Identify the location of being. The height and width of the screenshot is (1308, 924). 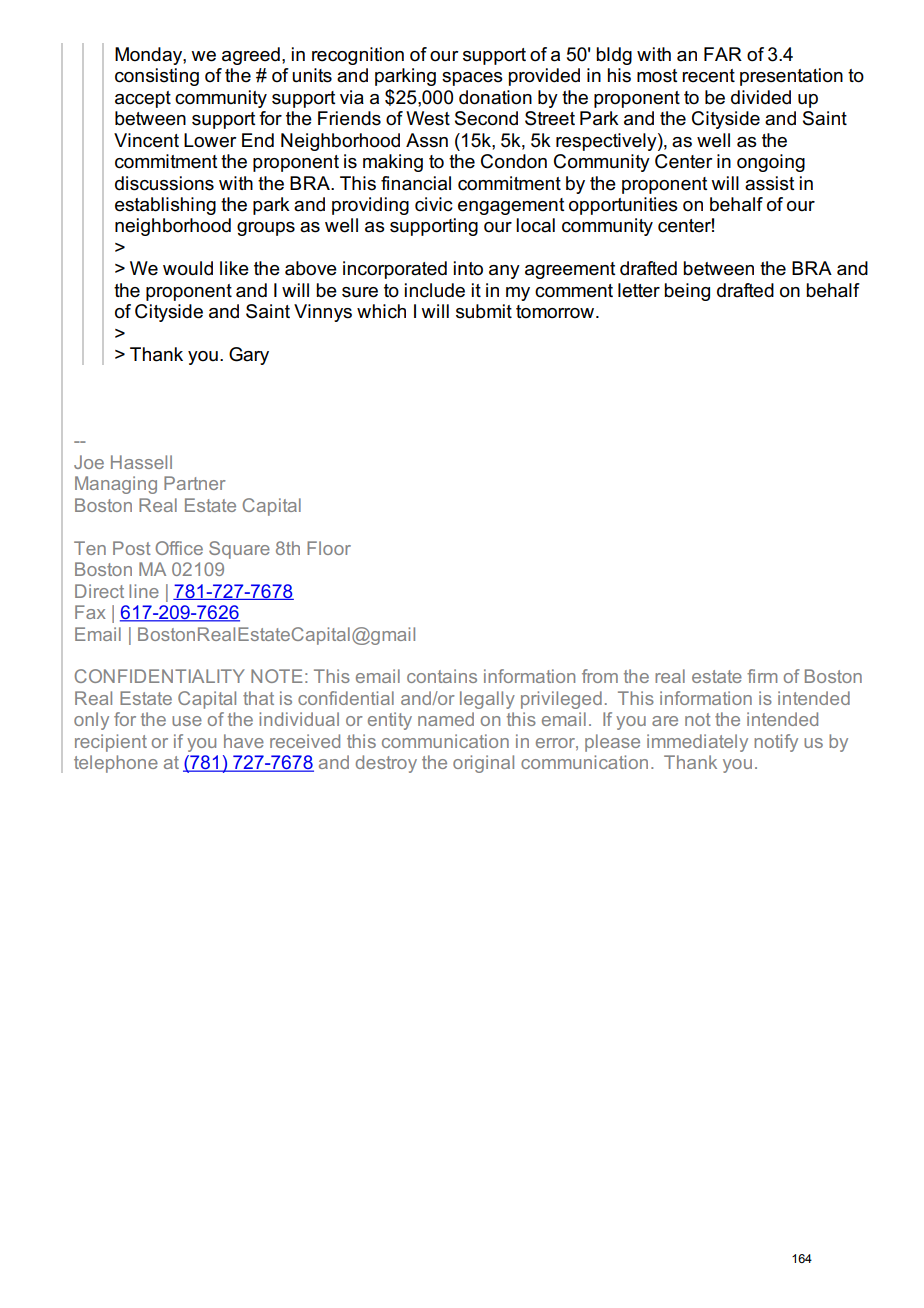
(687, 292).
